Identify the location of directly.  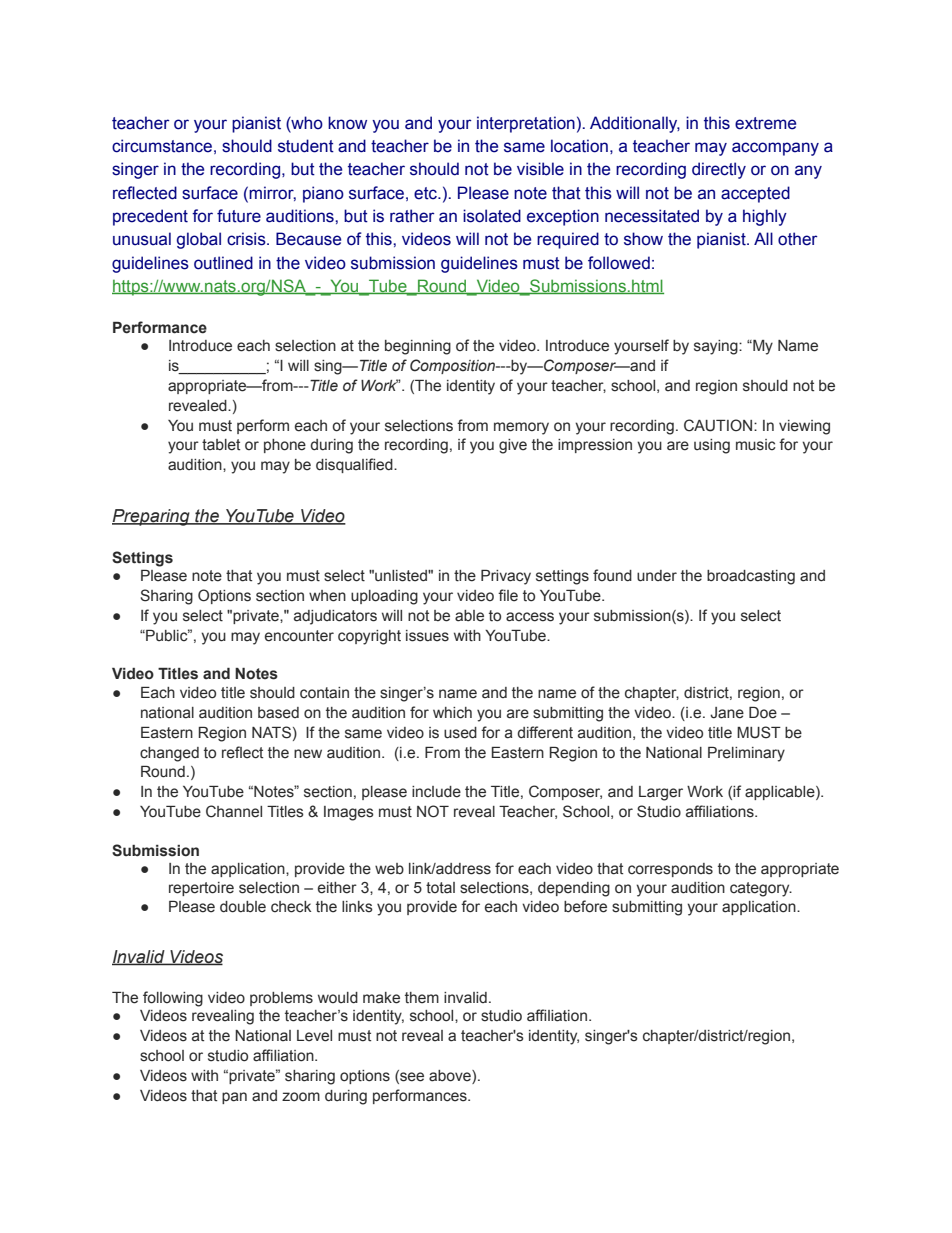
(719, 170).
